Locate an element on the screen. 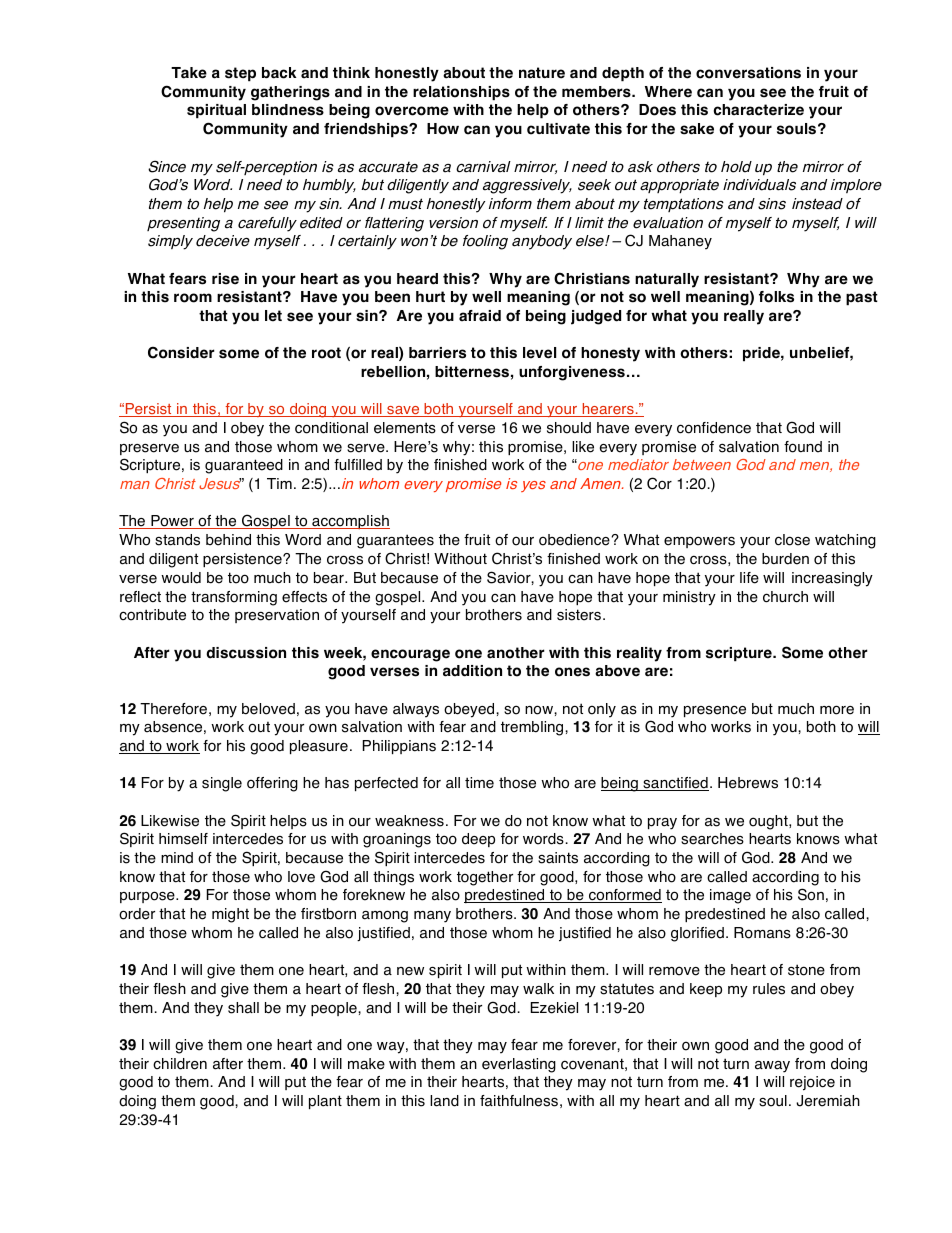 This screenshot has width=952, height=1233. church is located at coordinates (785, 597).
